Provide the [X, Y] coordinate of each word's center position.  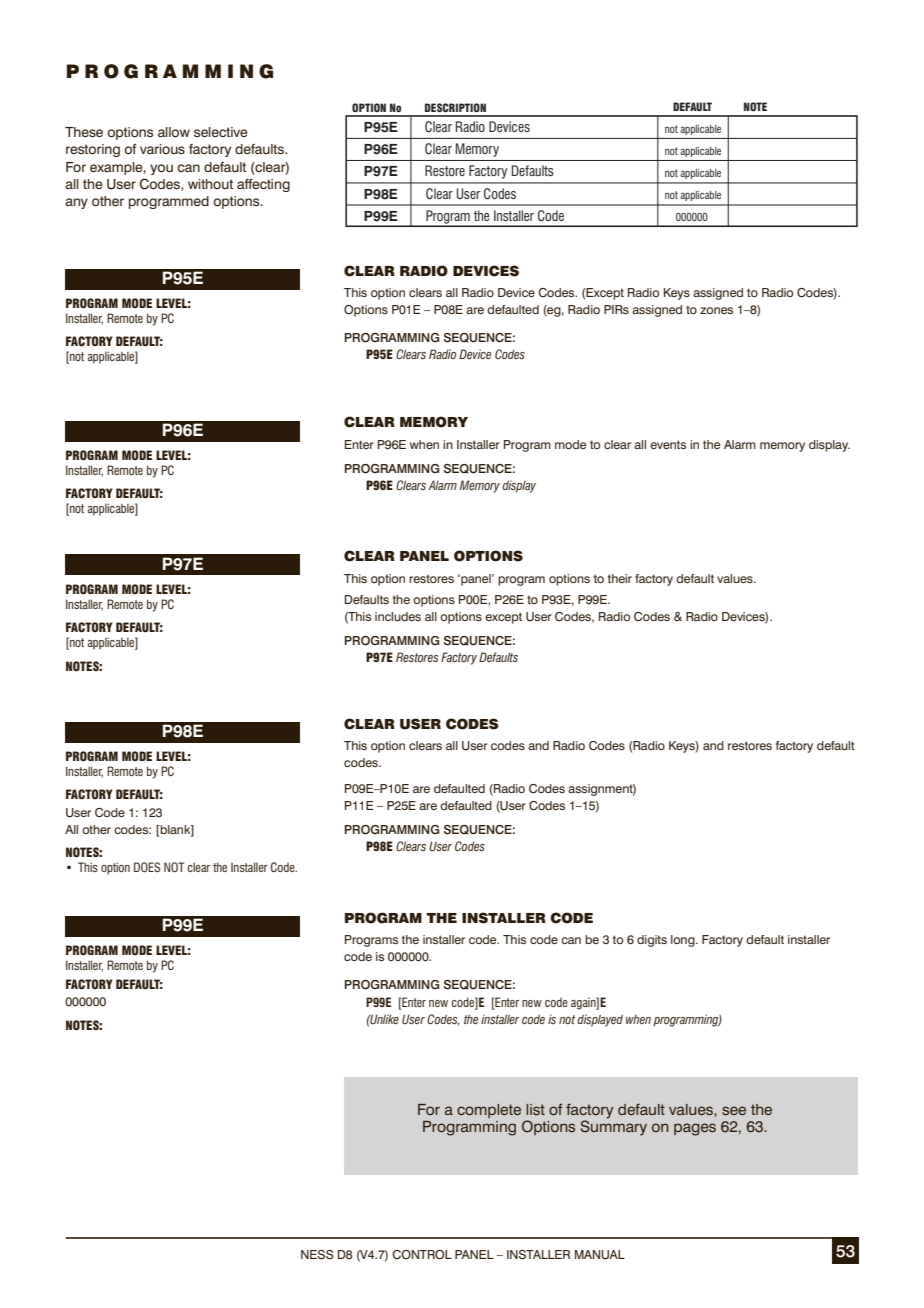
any [76, 203]
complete [489, 1111]
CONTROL [422, 1255]
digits [652, 941]
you [161, 169]
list [535, 1109]
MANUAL [600, 1255]
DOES [147, 867]
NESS [317, 1255]
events [668, 444]
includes [398, 616]
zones [716, 310]
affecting [263, 185]
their [620, 578]
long [684, 941]
